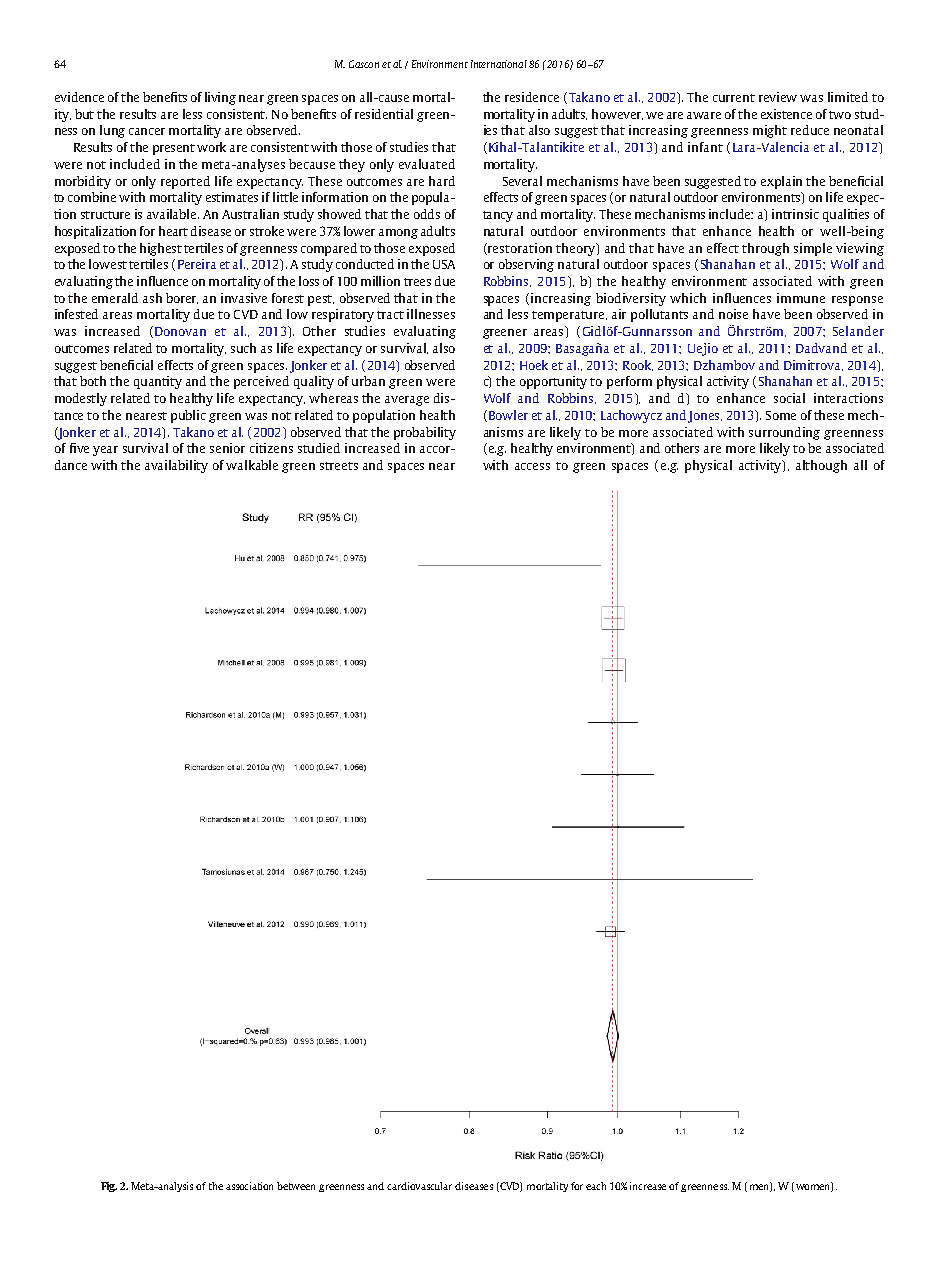  I want to click on might, so click(770, 131).
